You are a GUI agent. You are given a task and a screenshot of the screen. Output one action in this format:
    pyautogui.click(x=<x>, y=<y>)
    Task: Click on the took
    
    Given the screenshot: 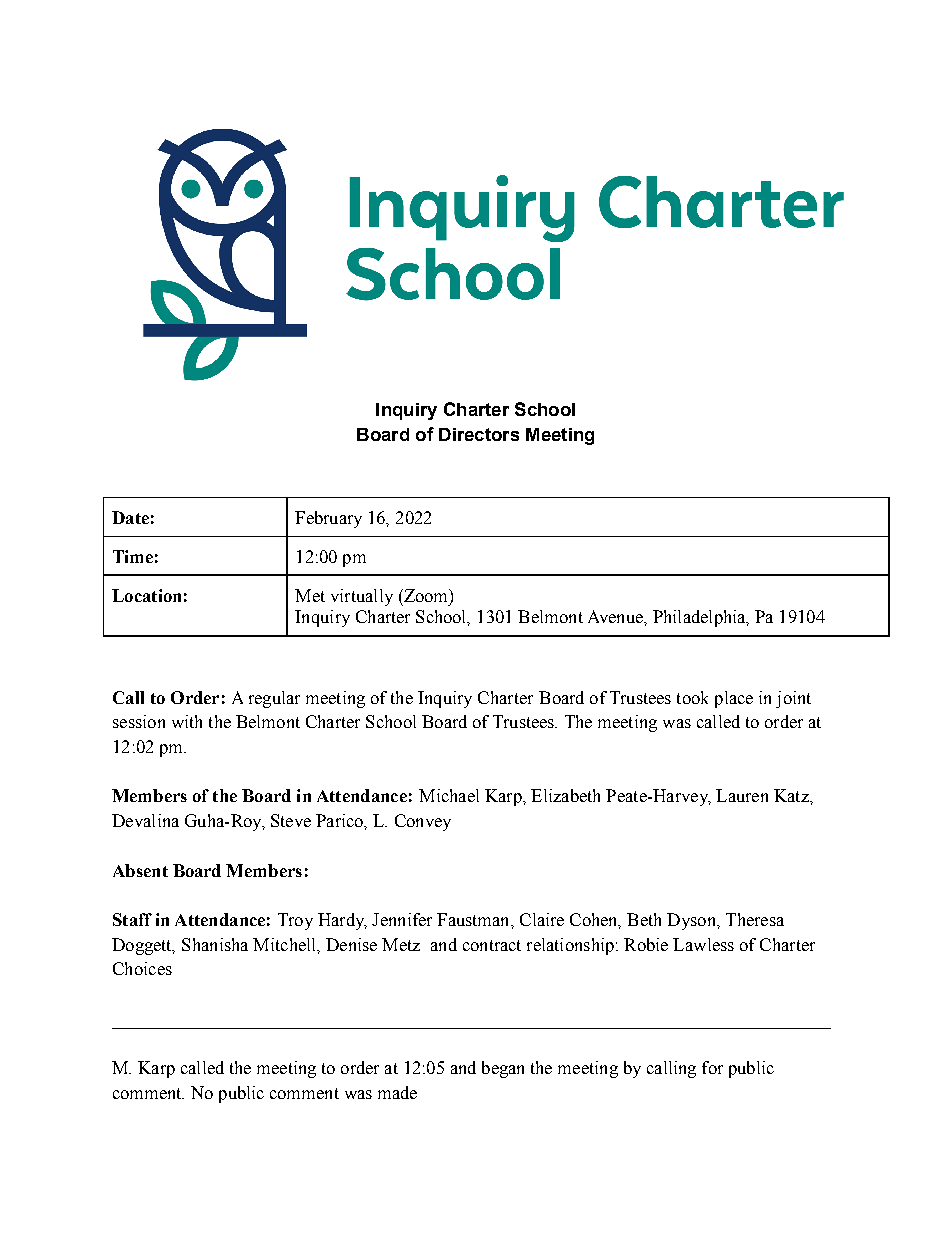 What is the action you would take?
    pyautogui.click(x=692, y=697)
